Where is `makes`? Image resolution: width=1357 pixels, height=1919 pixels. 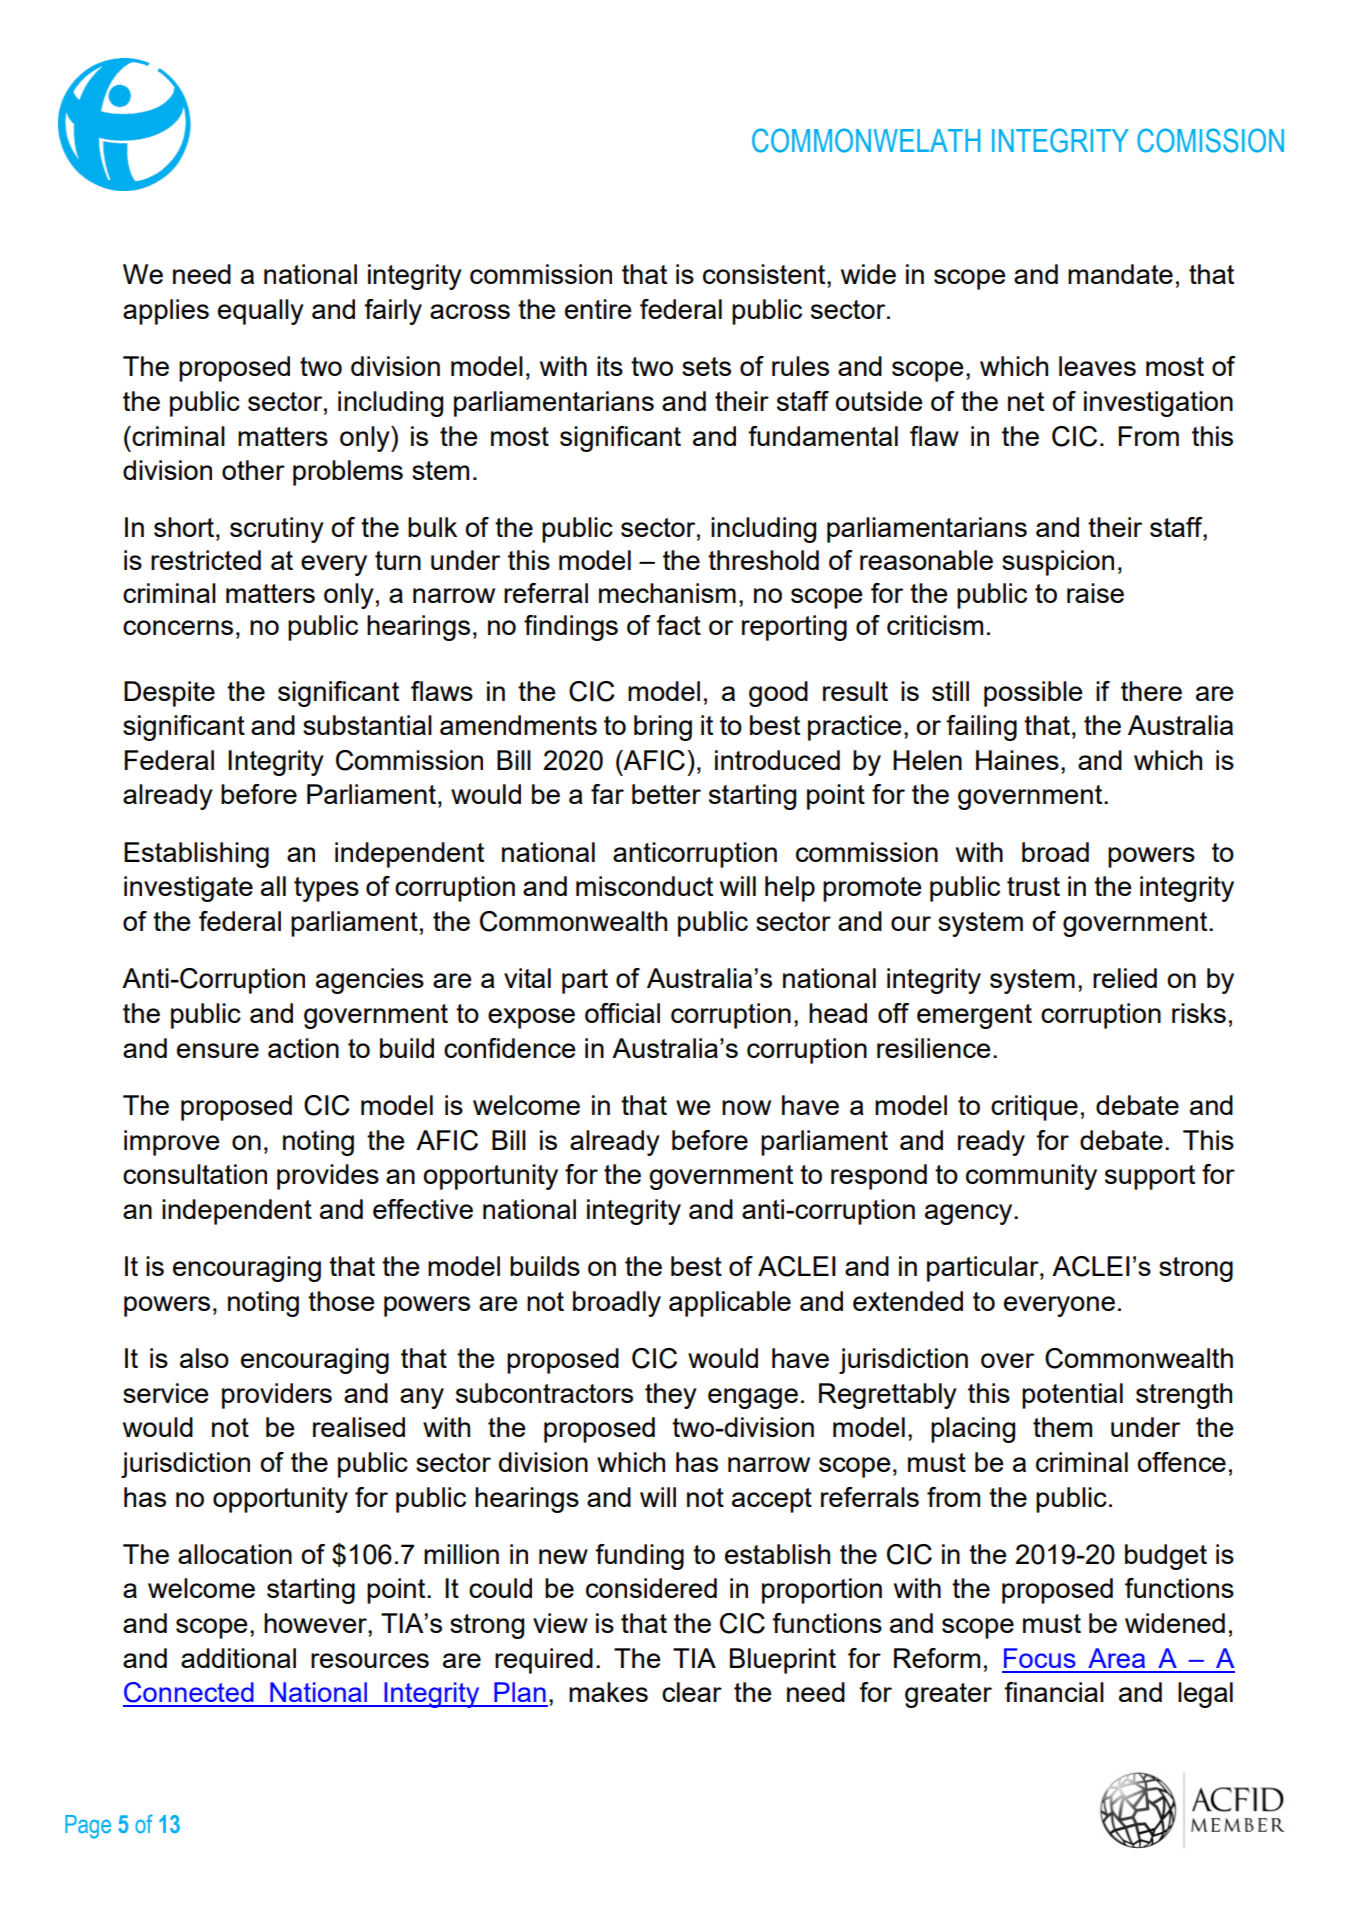
makes is located at coordinates (608, 1692).
